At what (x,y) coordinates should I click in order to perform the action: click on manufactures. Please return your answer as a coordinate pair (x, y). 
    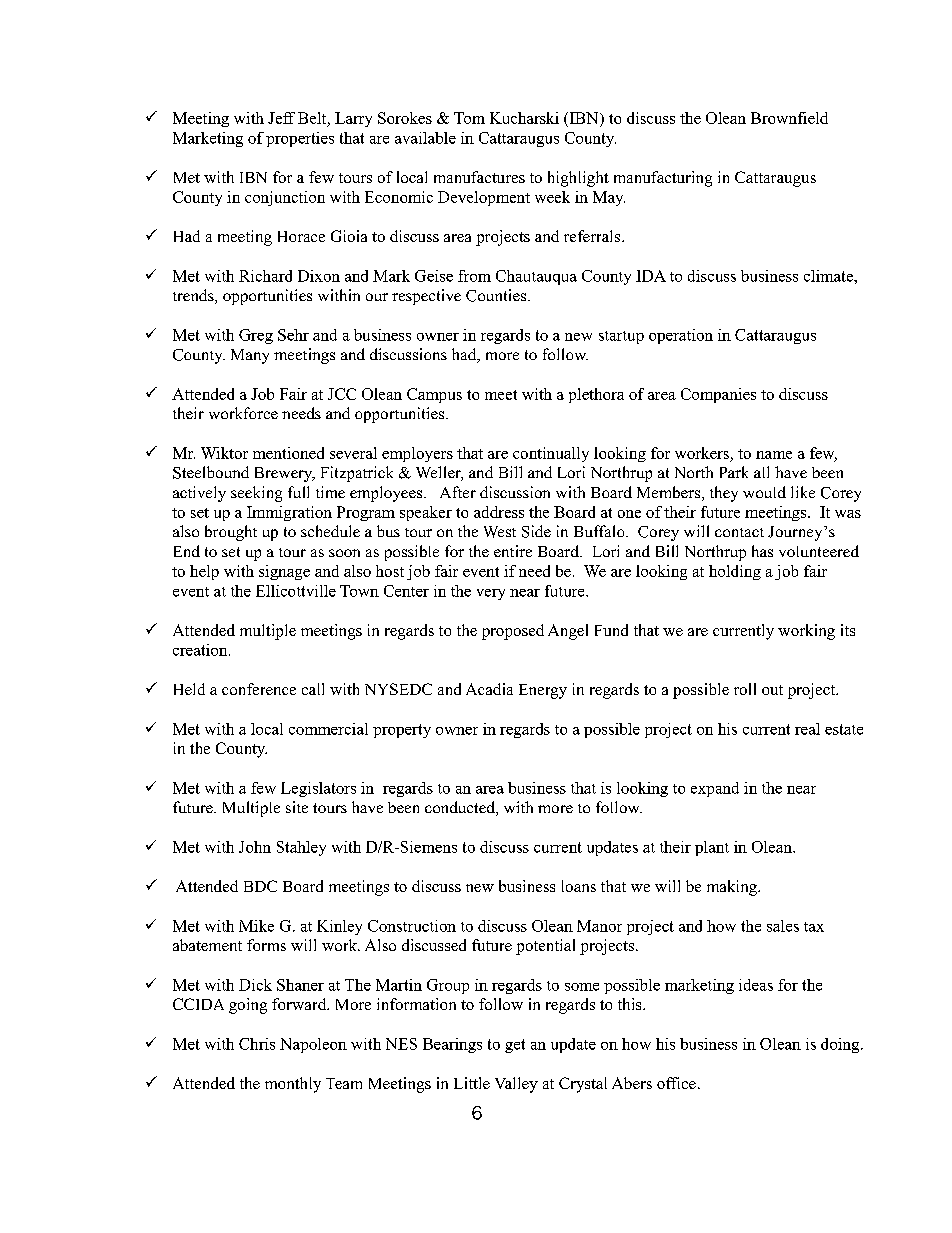
    Looking at the image, I should click on (479, 177).
